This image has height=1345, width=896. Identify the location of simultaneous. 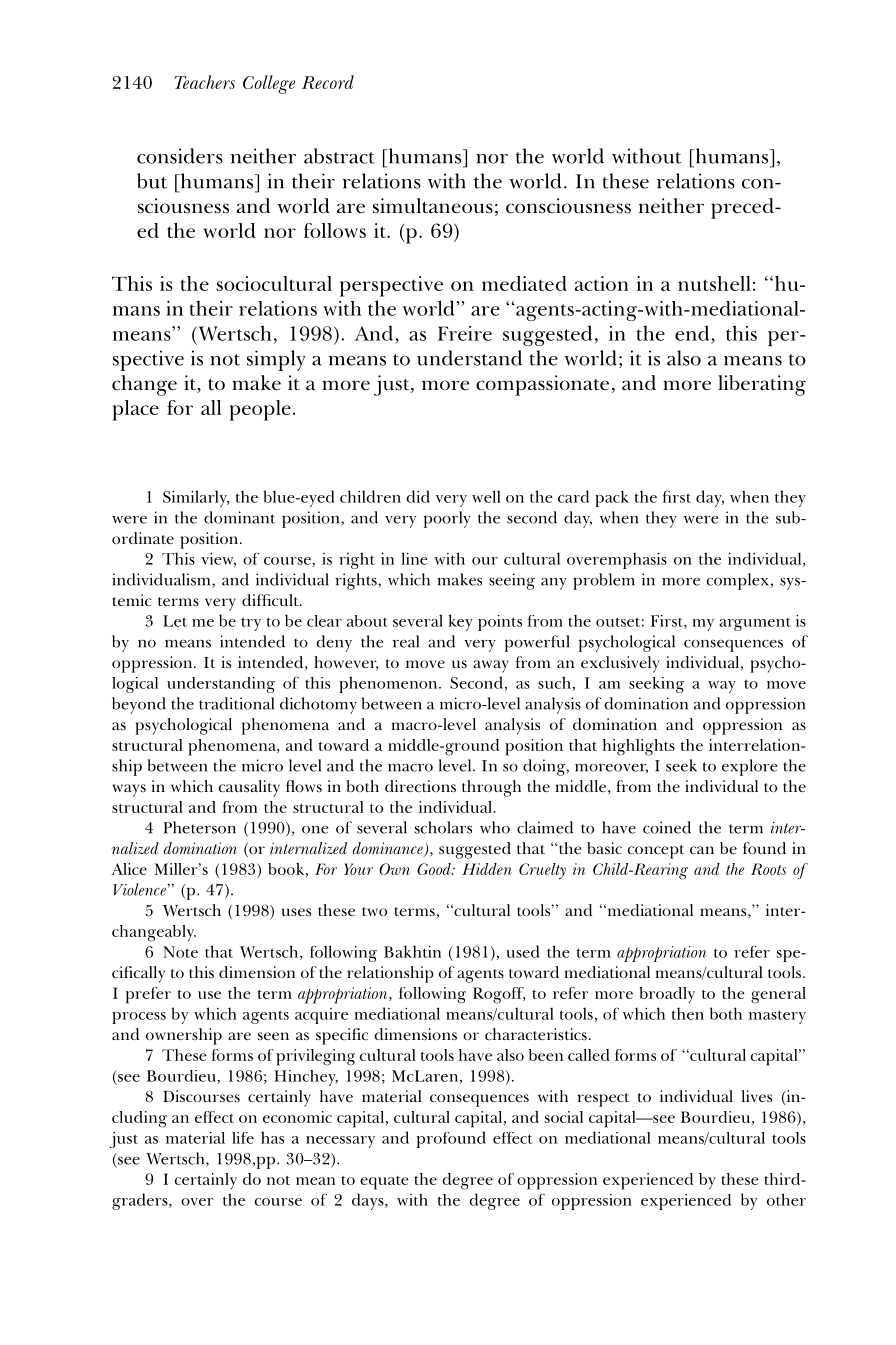
(433, 206).
